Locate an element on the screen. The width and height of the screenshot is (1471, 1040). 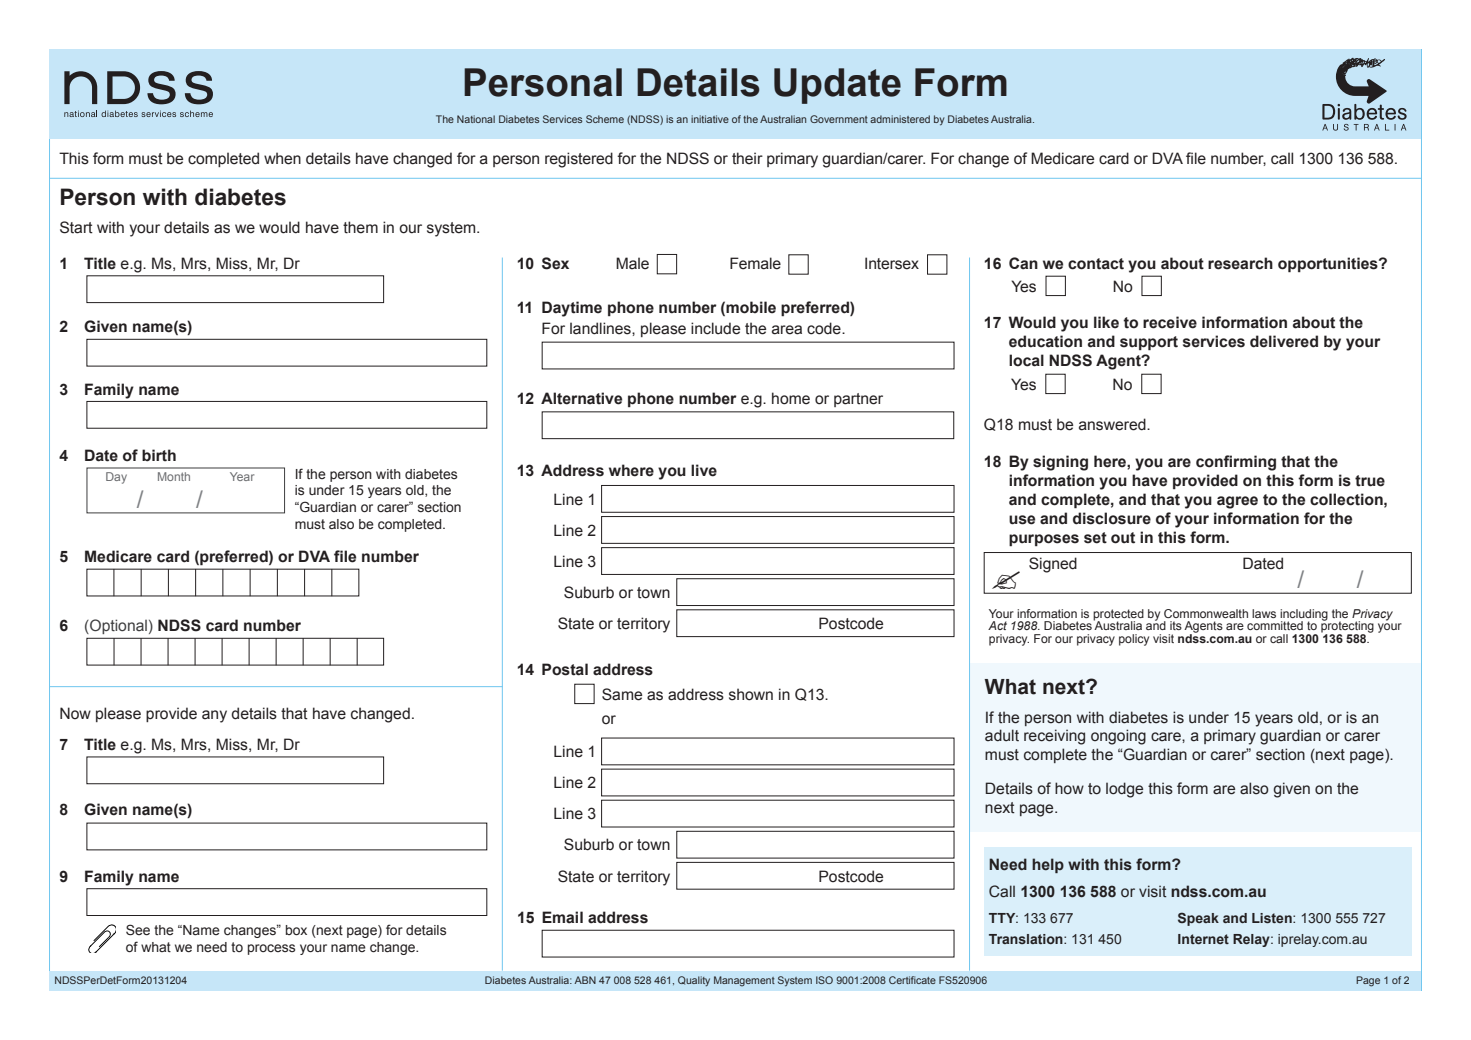
Month is located at coordinates (174, 476).
